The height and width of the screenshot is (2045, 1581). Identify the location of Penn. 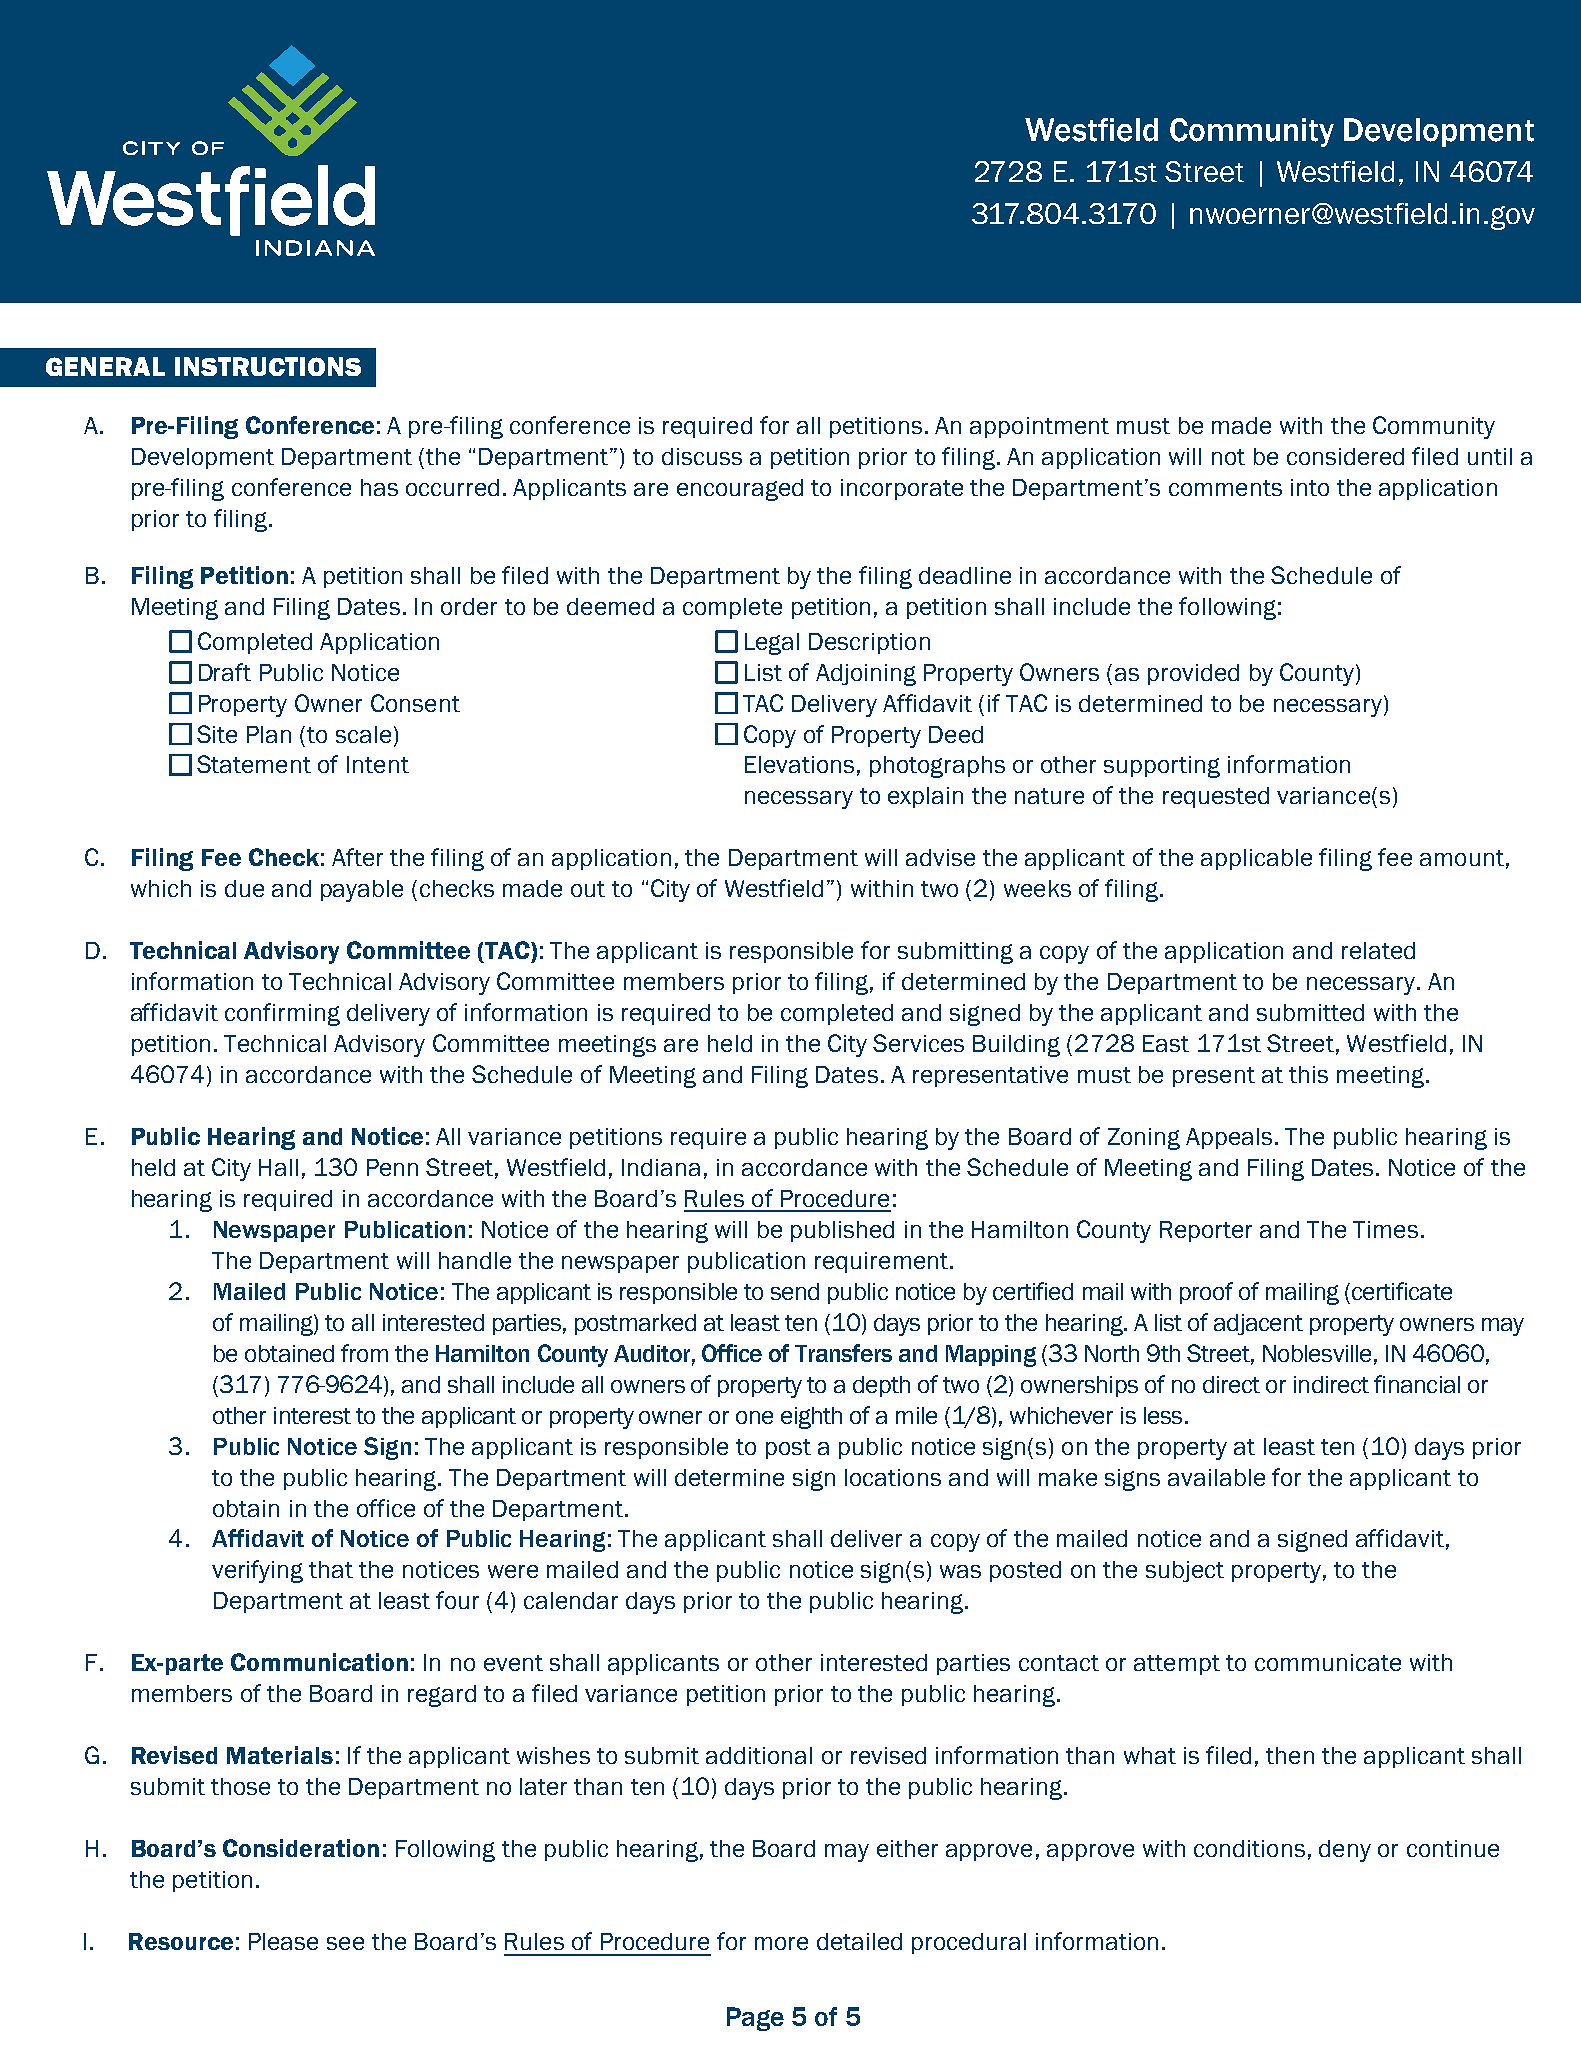
(392, 1167).
